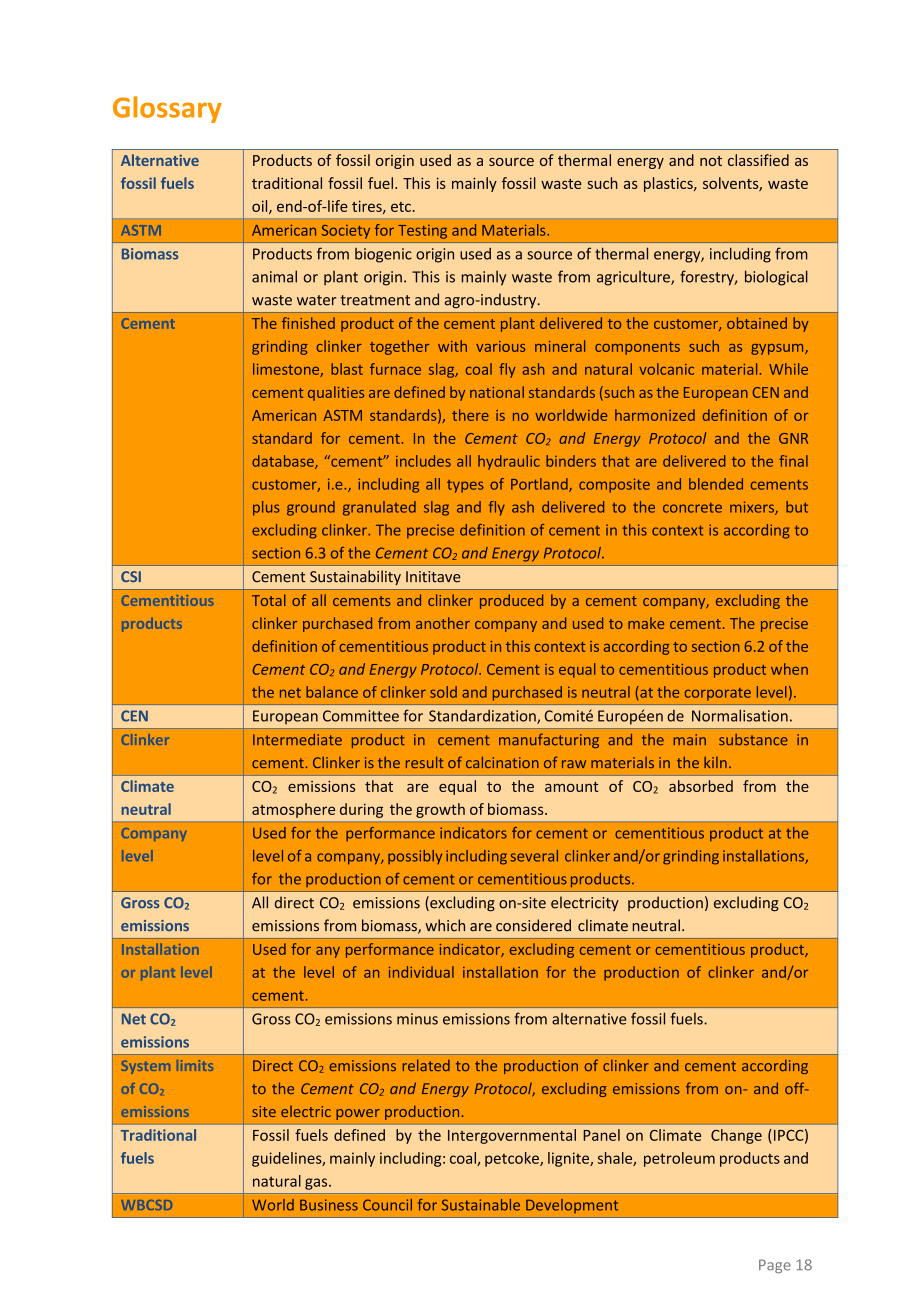 The height and width of the page is (1308, 924). What do you see at coordinates (533, 925) in the page?
I see `considered` at bounding box center [533, 925].
